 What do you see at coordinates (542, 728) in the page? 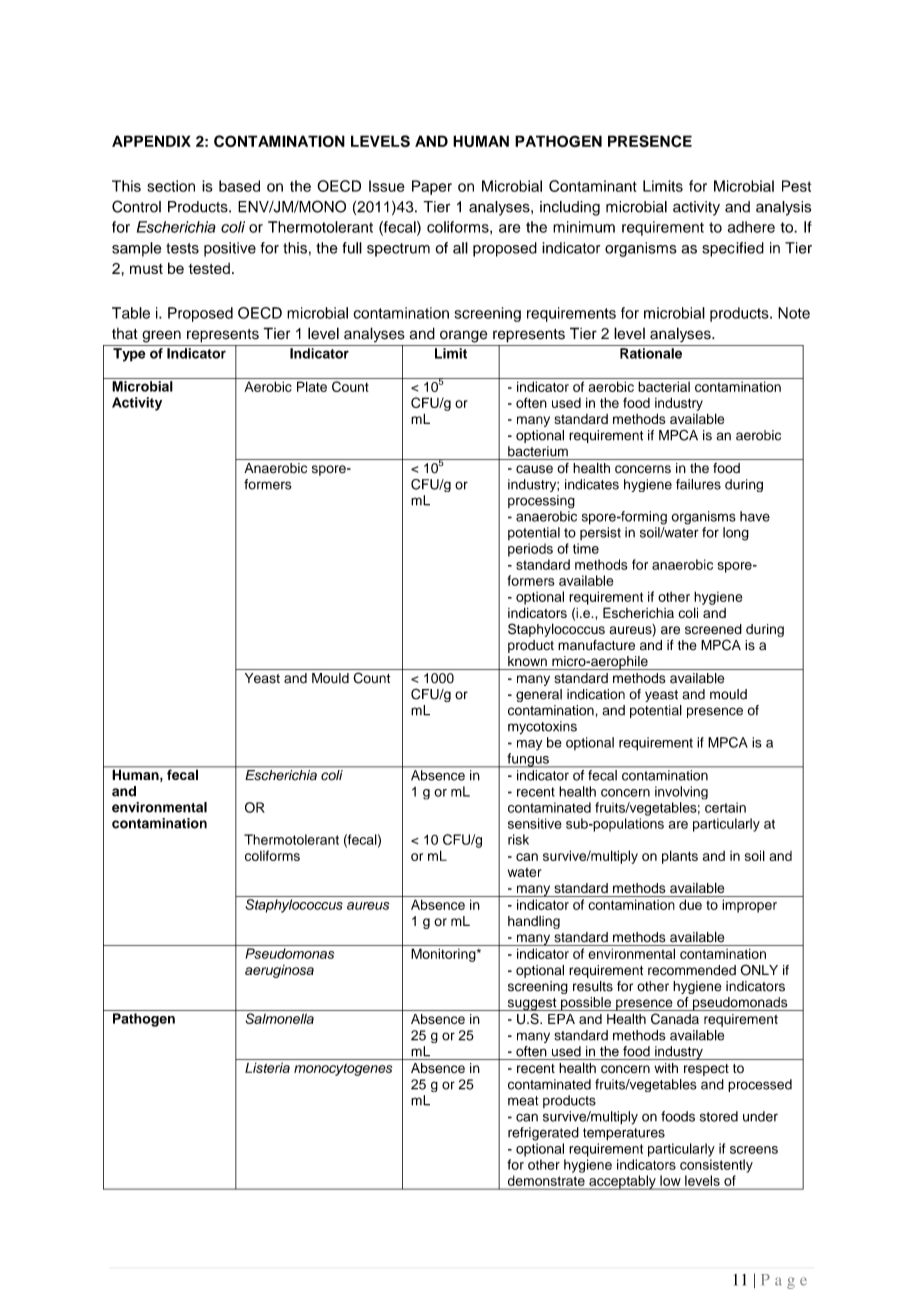
I see `mycotoxins` at bounding box center [542, 728].
